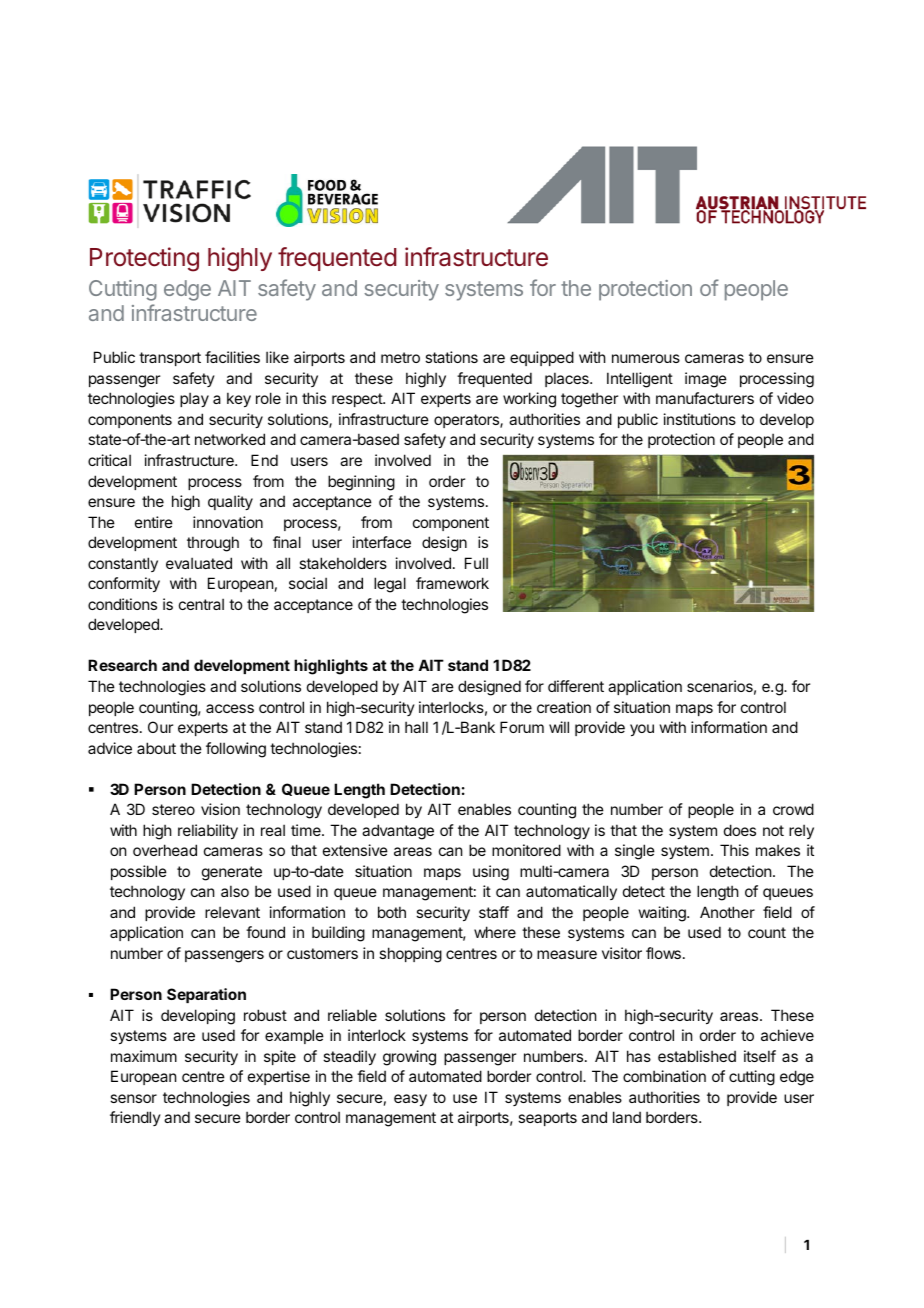  Describe the element at coordinates (451, 357) in the screenshot. I see `stations` at that location.
